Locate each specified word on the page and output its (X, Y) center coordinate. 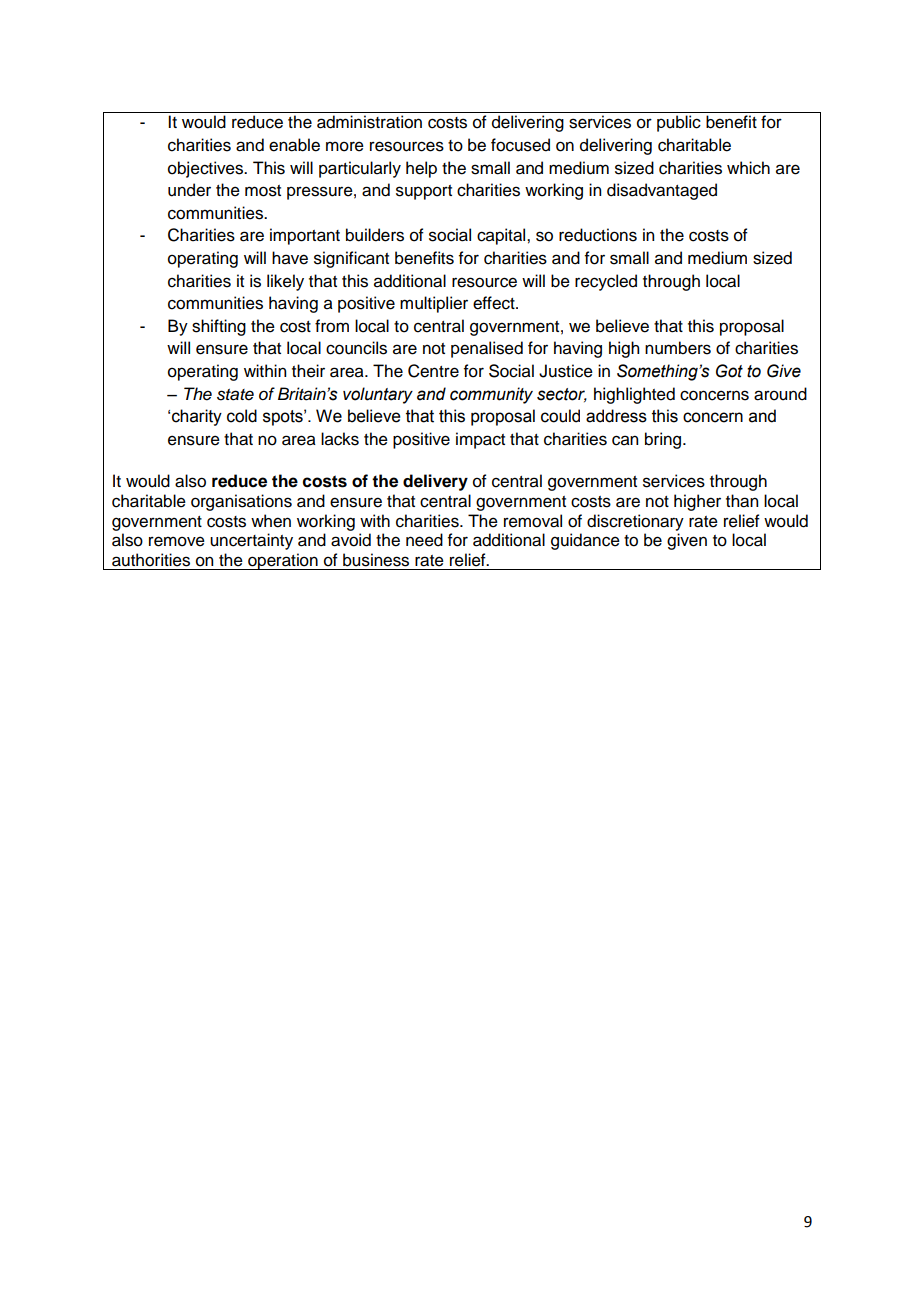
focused (520, 145)
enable (294, 145)
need (424, 540)
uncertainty (251, 541)
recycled (606, 282)
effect (495, 303)
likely (285, 282)
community (491, 395)
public (679, 123)
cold (242, 416)
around (780, 394)
